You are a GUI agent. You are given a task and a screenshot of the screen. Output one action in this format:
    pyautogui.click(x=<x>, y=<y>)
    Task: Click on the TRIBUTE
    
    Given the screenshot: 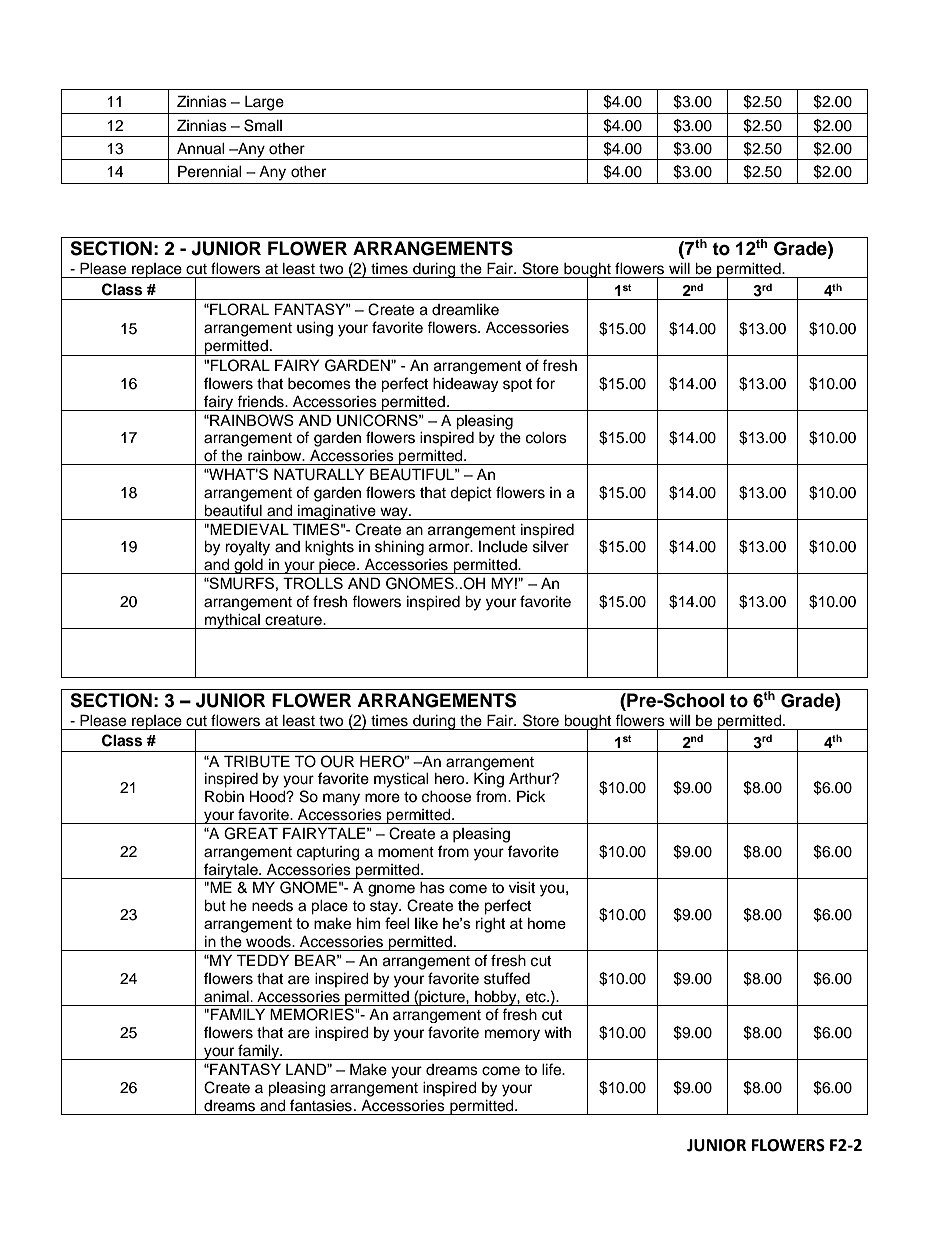 What is the action you would take?
    pyautogui.click(x=257, y=761)
